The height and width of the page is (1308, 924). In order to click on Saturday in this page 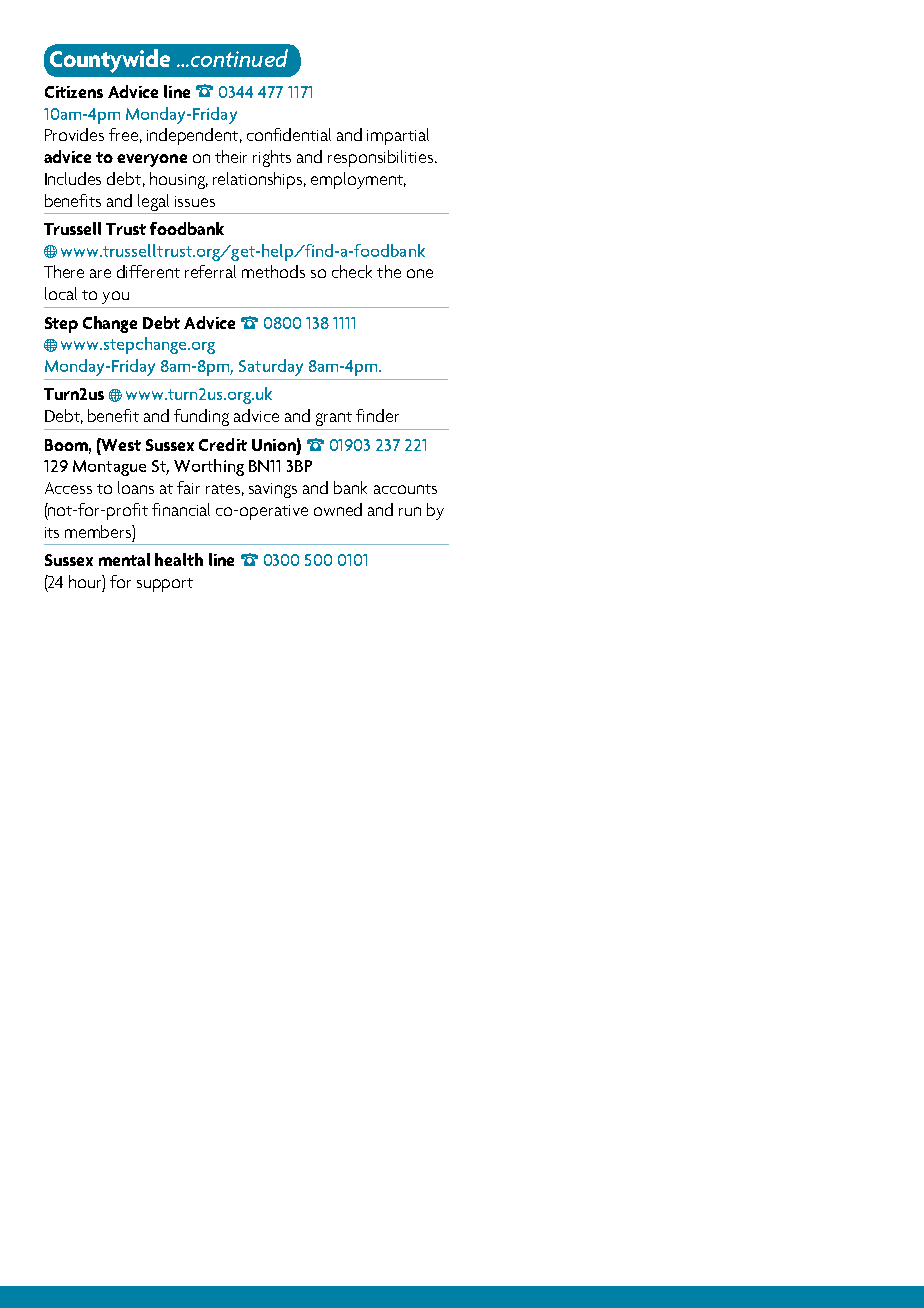, I will do `click(271, 367)`.
